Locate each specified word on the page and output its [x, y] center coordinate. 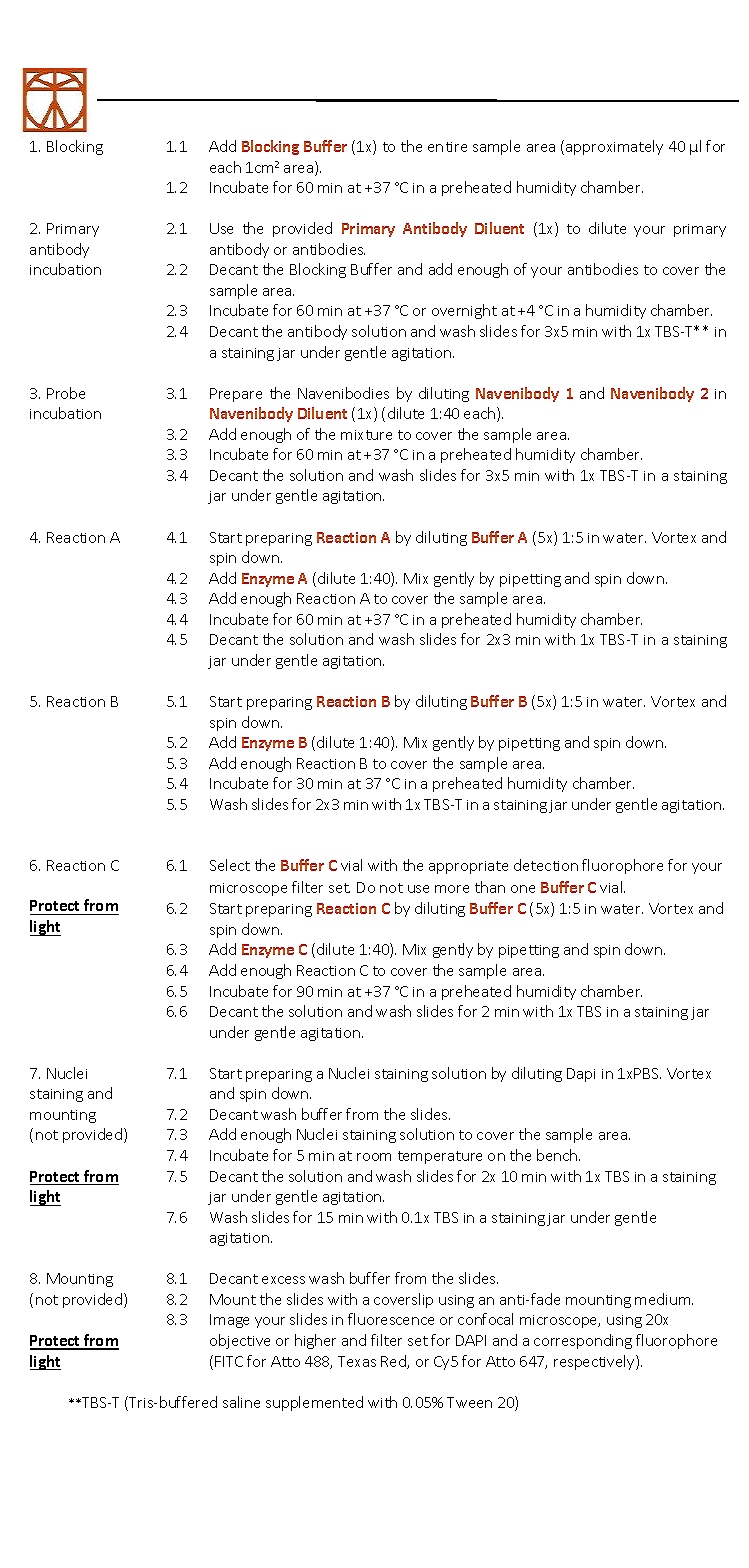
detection [546, 865]
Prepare [236, 395]
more [452, 889]
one [523, 889]
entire [447, 147]
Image [229, 1321]
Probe [66, 393]
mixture [366, 435]
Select [230, 865]
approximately [614, 147]
